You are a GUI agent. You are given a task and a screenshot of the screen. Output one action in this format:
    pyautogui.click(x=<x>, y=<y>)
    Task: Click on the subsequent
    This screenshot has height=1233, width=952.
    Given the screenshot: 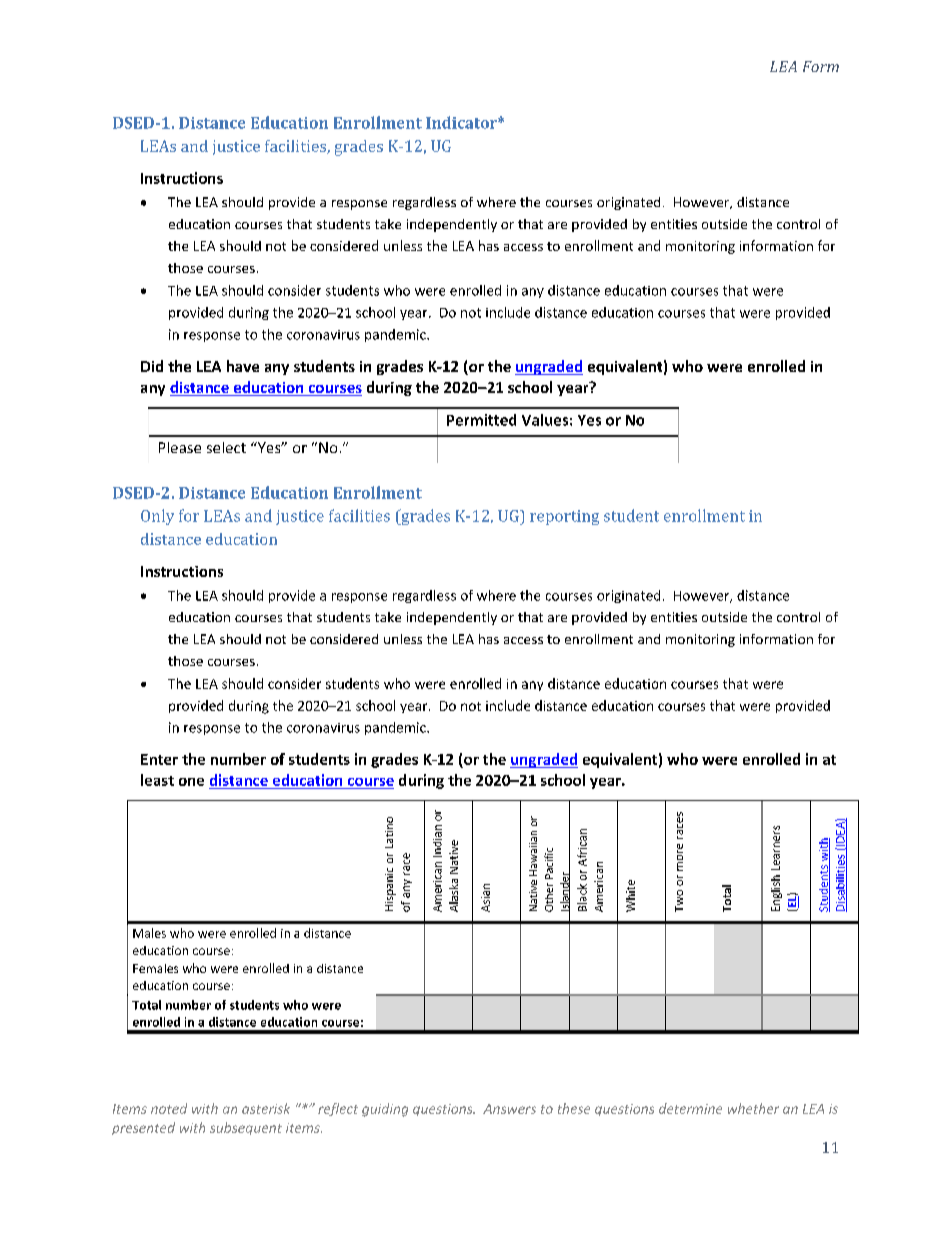 What is the action you would take?
    pyautogui.click(x=246, y=1128)
